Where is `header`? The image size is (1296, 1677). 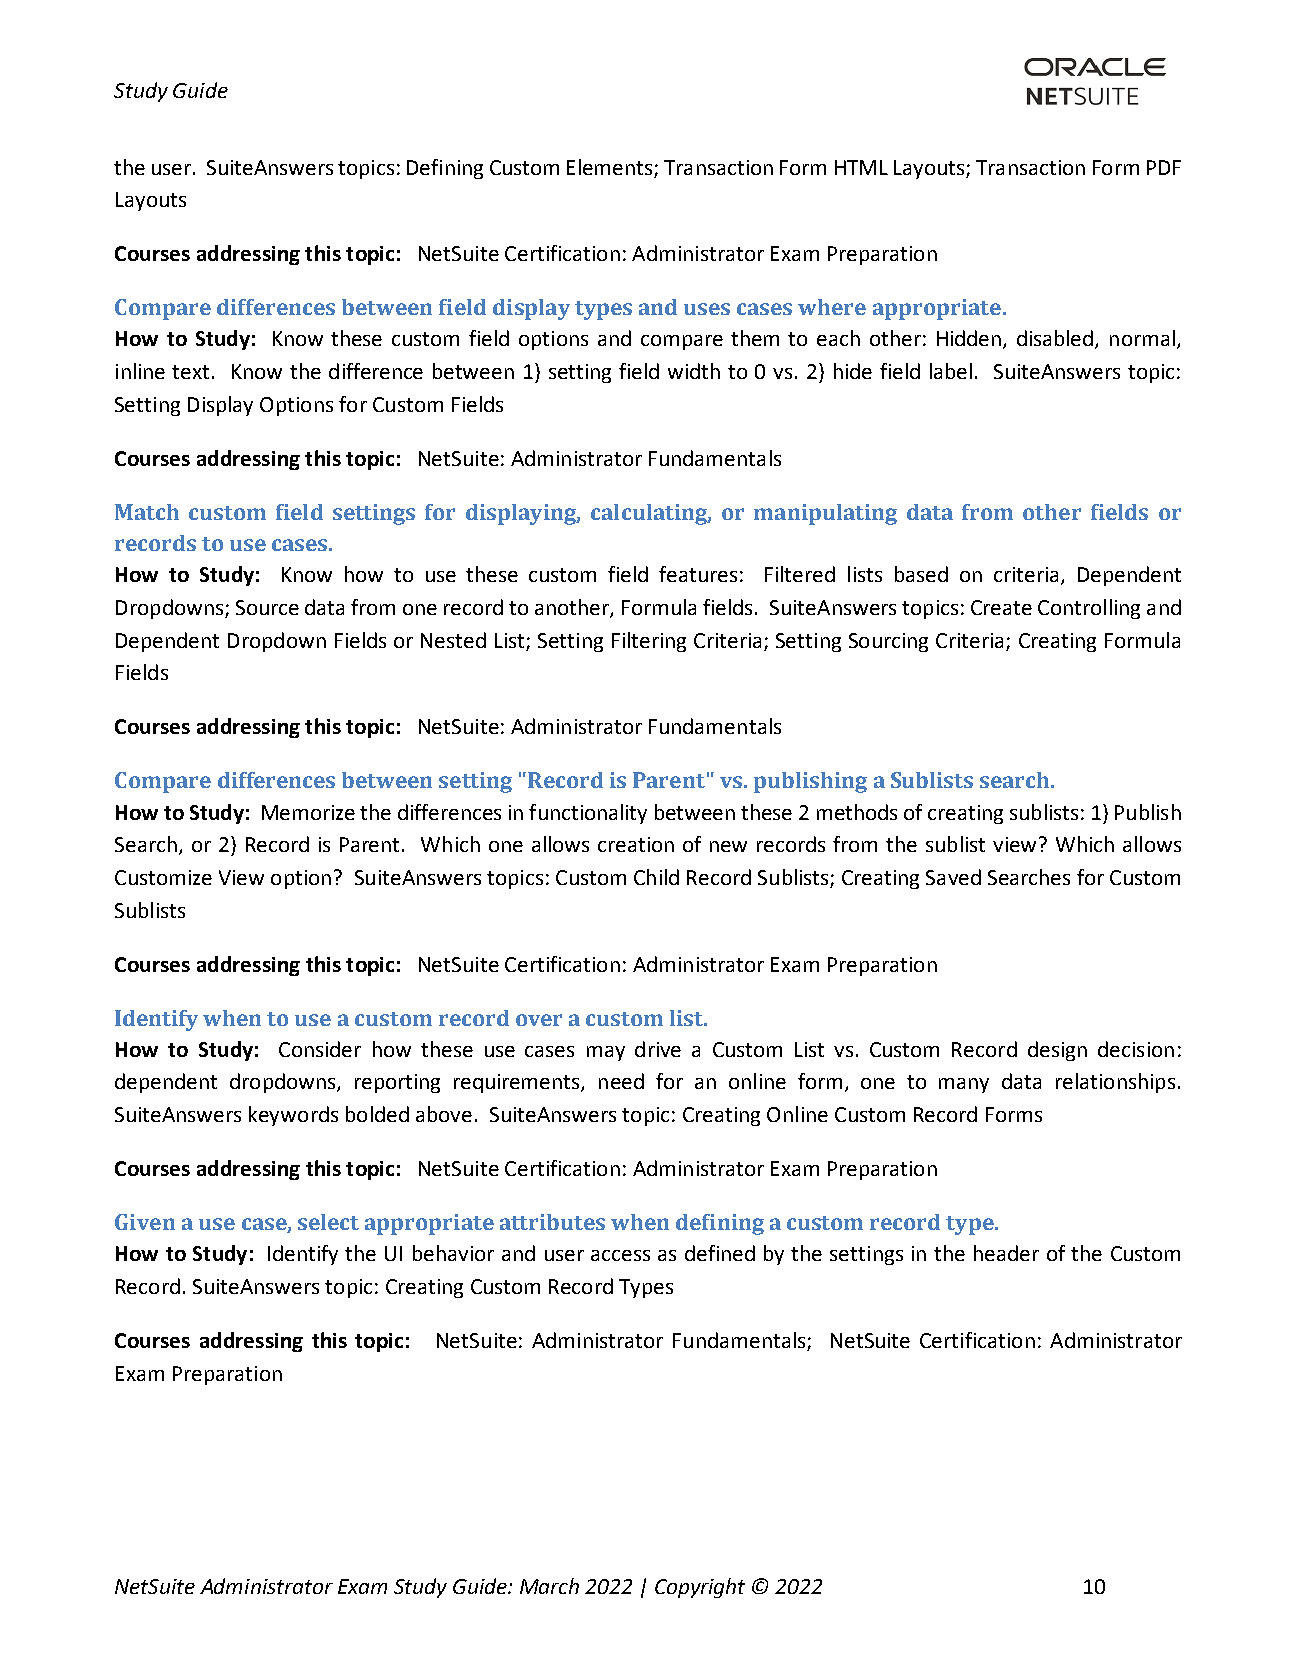 header is located at coordinates (1006, 1253).
